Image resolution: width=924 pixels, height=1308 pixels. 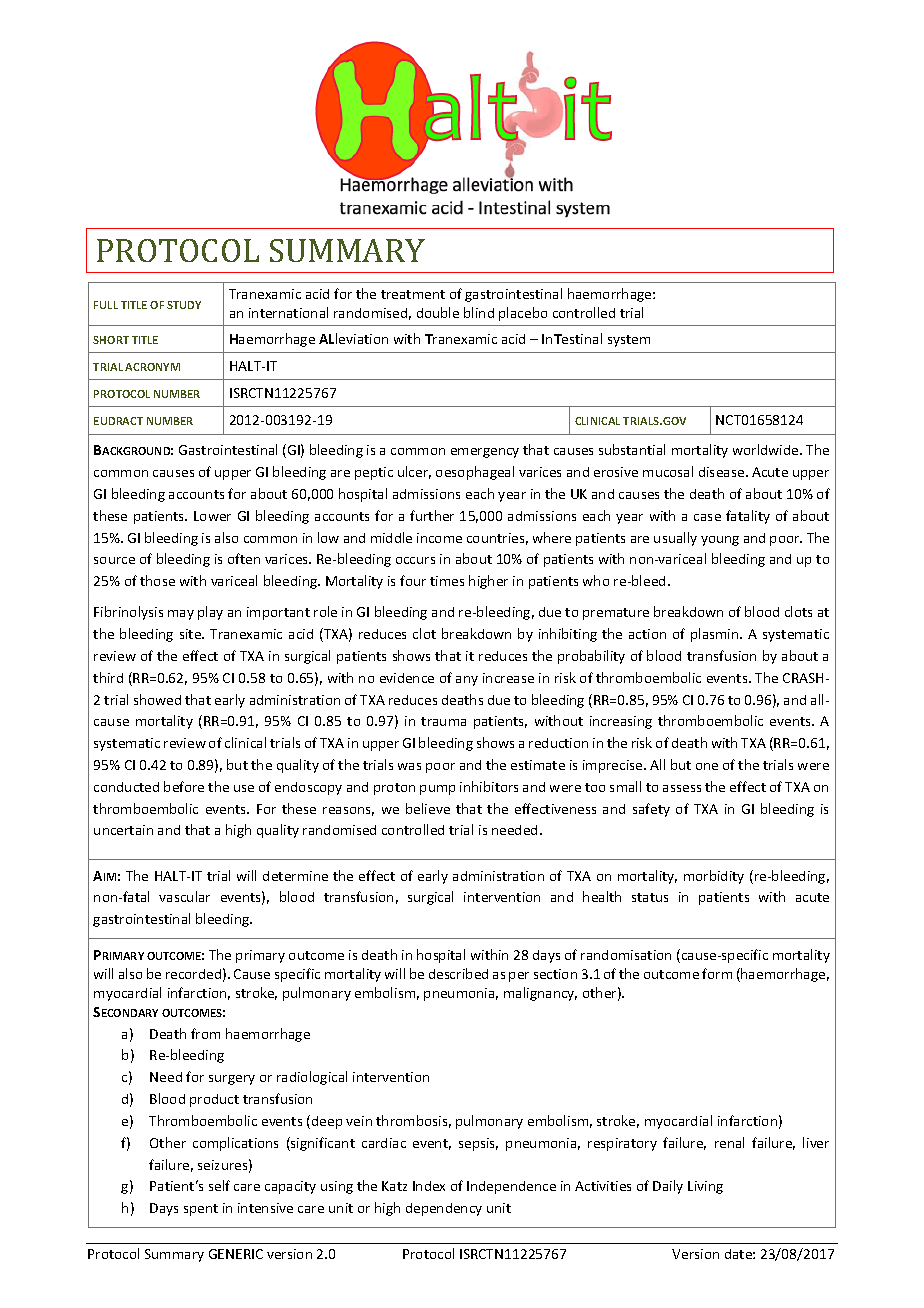 What do you see at coordinates (201, 1210) in the screenshot?
I see `spent` at bounding box center [201, 1210].
